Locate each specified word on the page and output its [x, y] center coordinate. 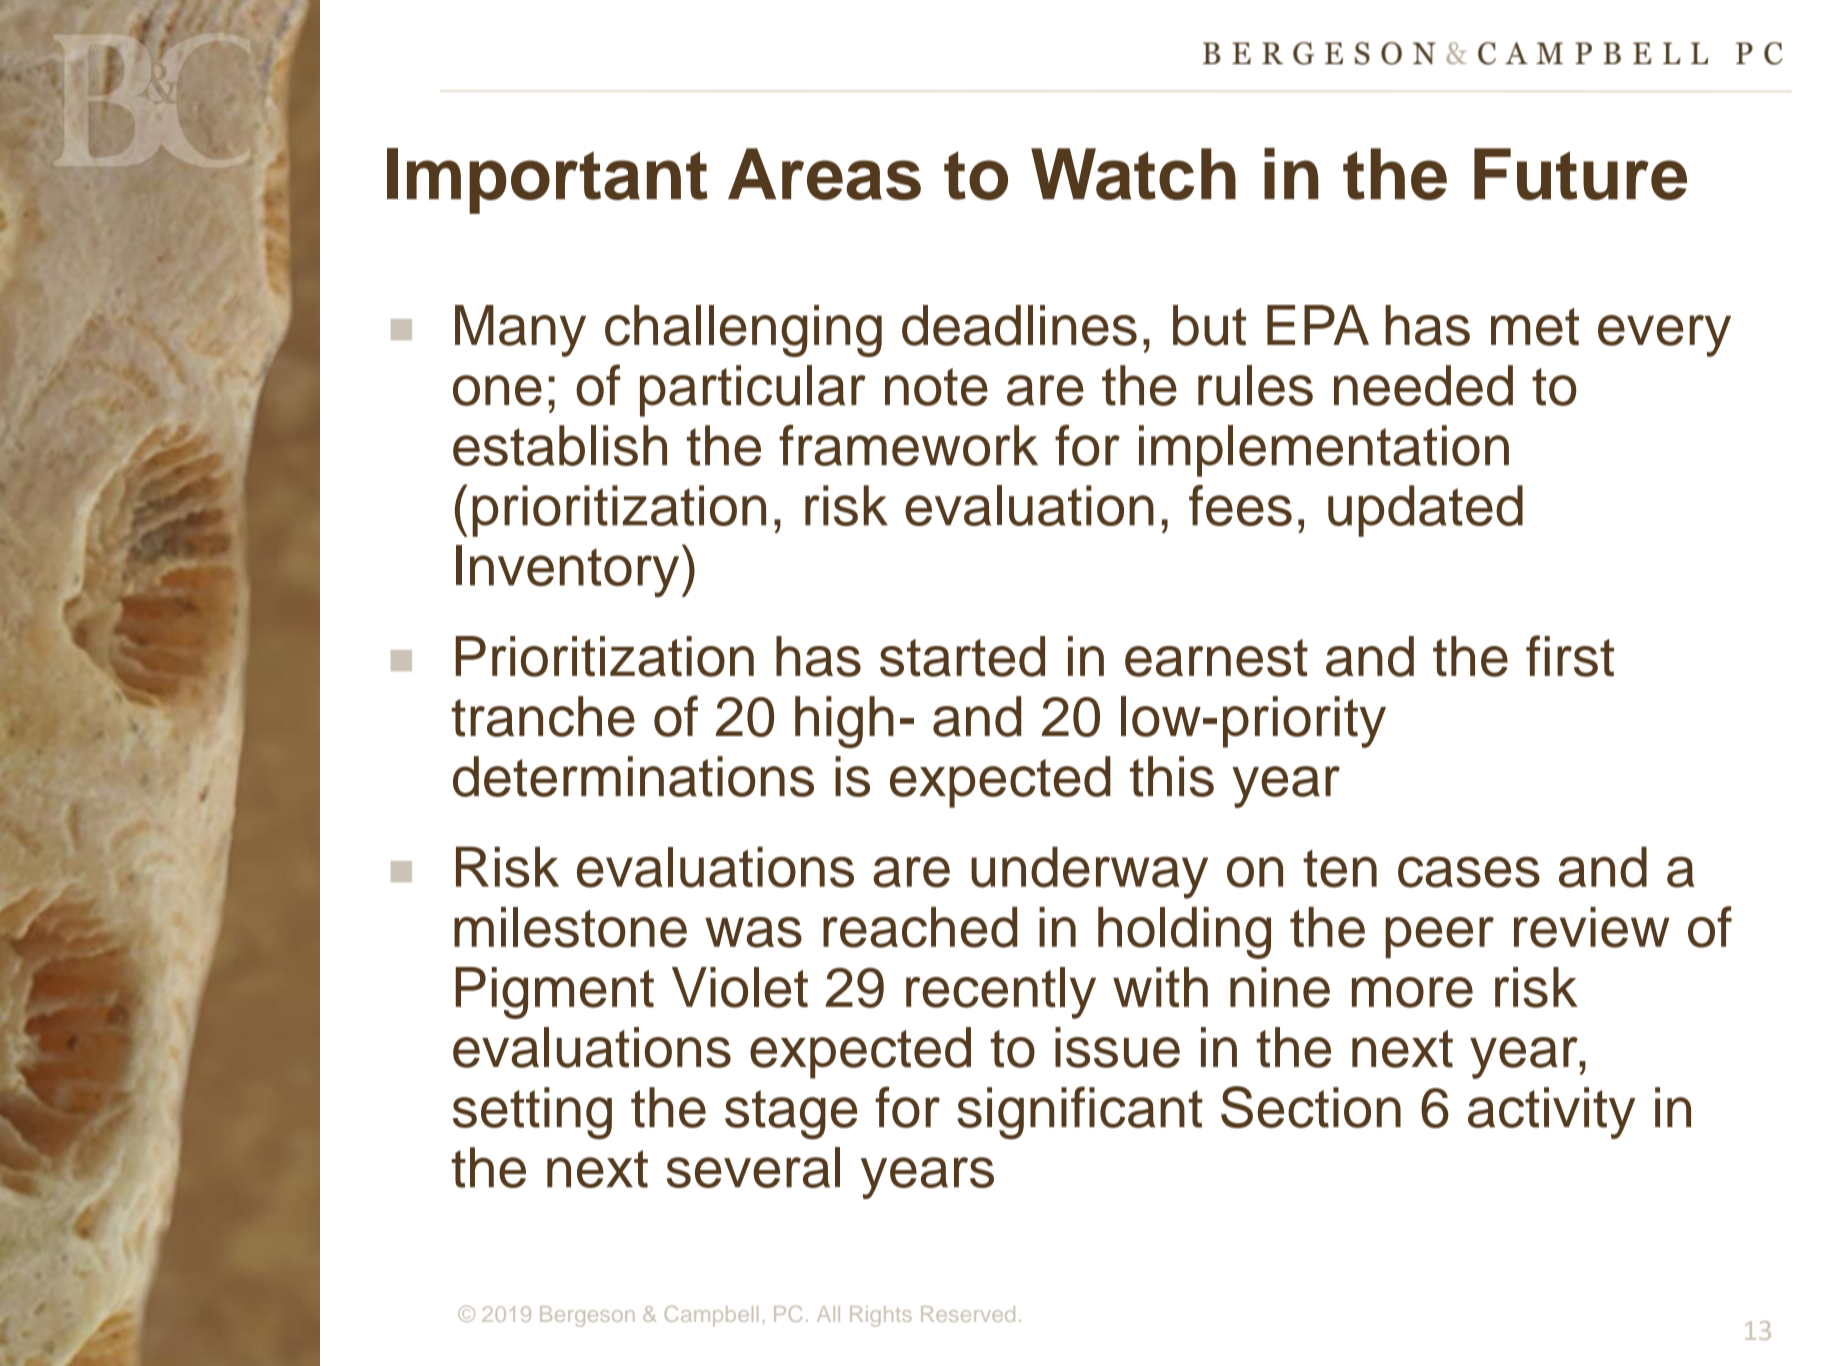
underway [1089, 872]
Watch [1133, 174]
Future [1580, 174]
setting [532, 1113]
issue [1117, 1047]
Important [547, 181]
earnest [1216, 658]
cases [1469, 872]
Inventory [567, 571]
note [936, 387]
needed [1423, 385]
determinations [633, 776]
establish [560, 445]
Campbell [711, 1316]
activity [1552, 1113]
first [1570, 656]
